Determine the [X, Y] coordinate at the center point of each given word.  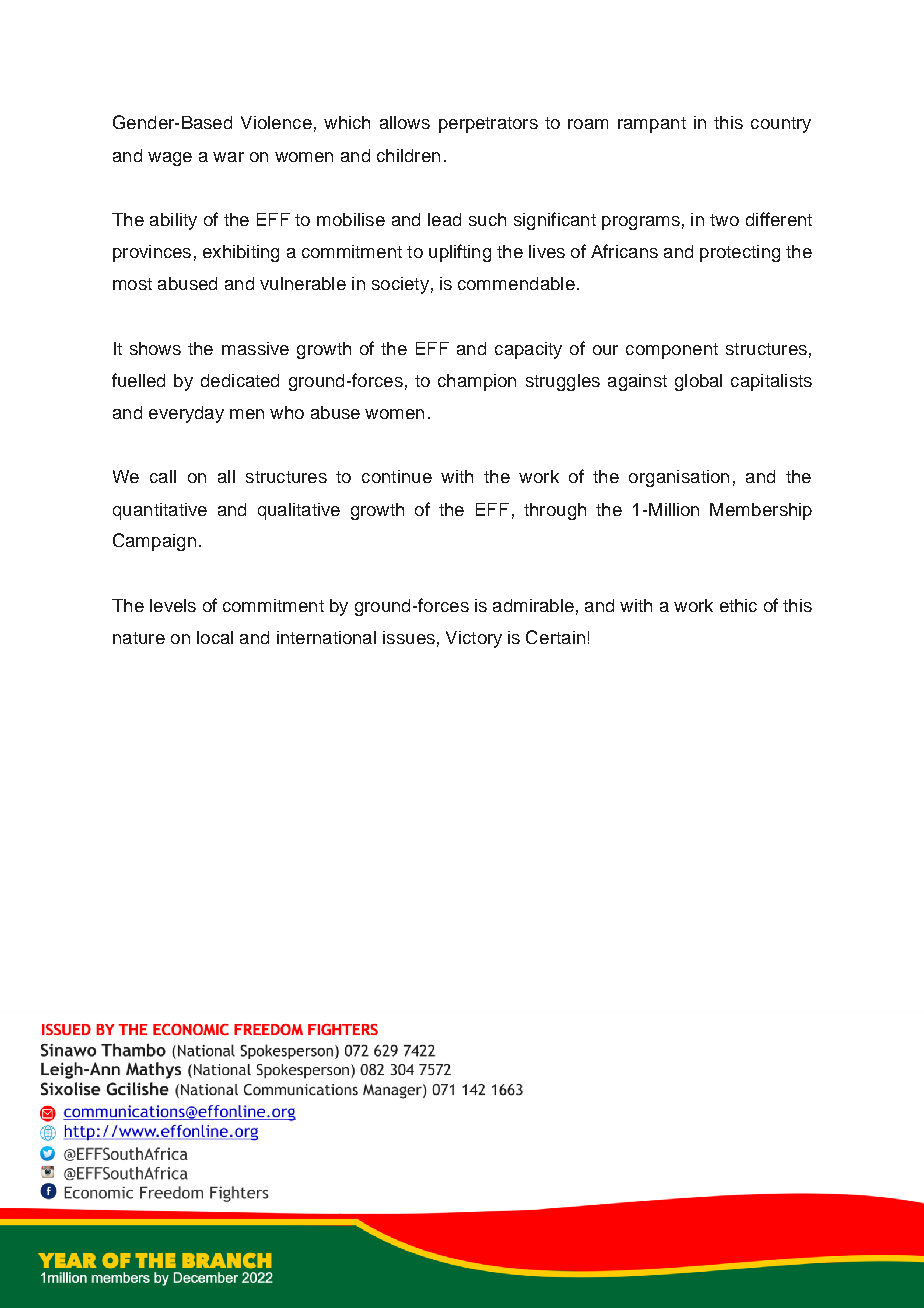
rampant [652, 125]
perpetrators [488, 125]
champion [477, 382]
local [215, 637]
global [698, 382]
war [228, 157]
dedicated [240, 380]
